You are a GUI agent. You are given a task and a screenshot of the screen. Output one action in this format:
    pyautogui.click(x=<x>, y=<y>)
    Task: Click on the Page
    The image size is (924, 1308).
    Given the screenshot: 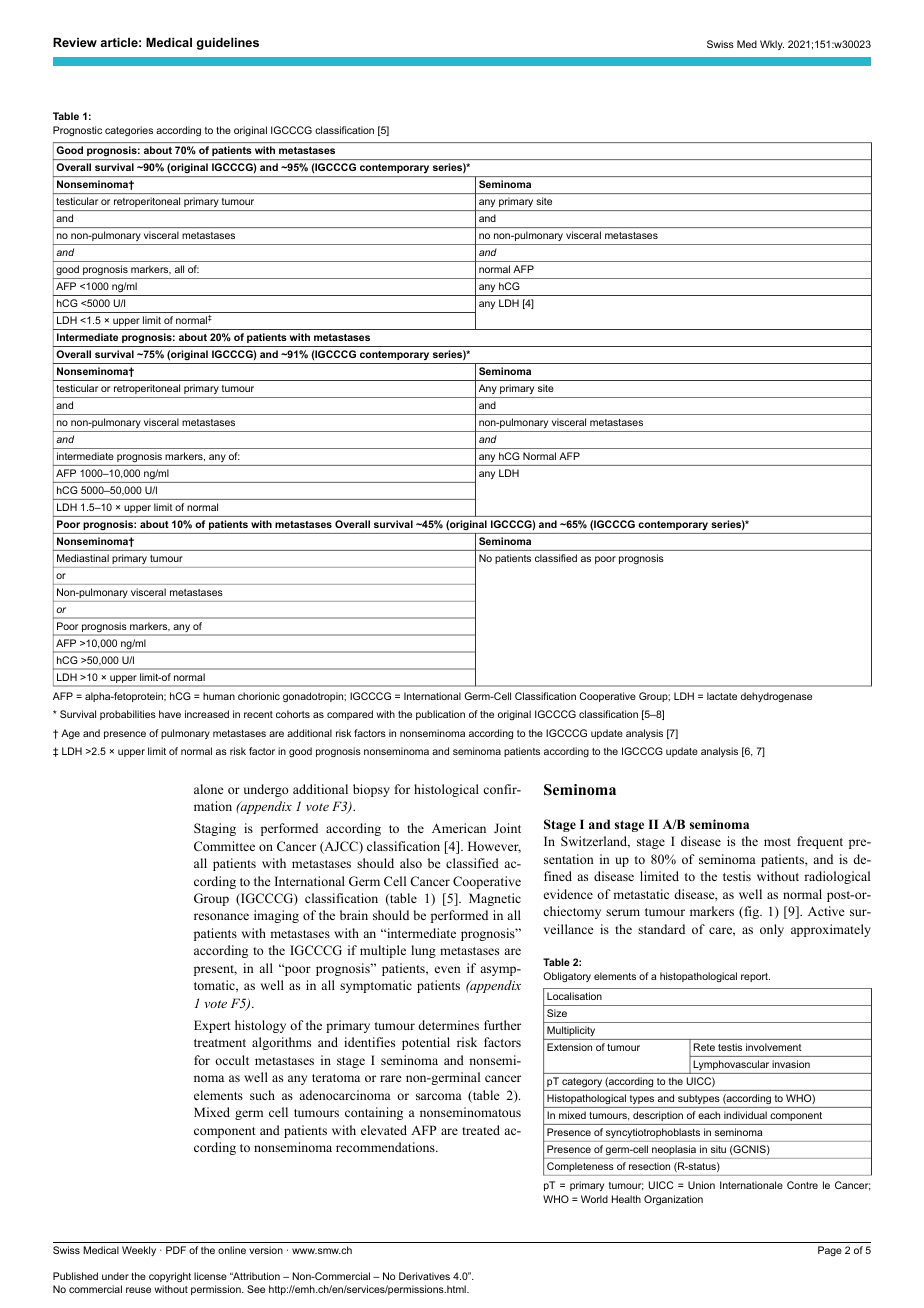 What is the action you would take?
    pyautogui.click(x=830, y=1251)
